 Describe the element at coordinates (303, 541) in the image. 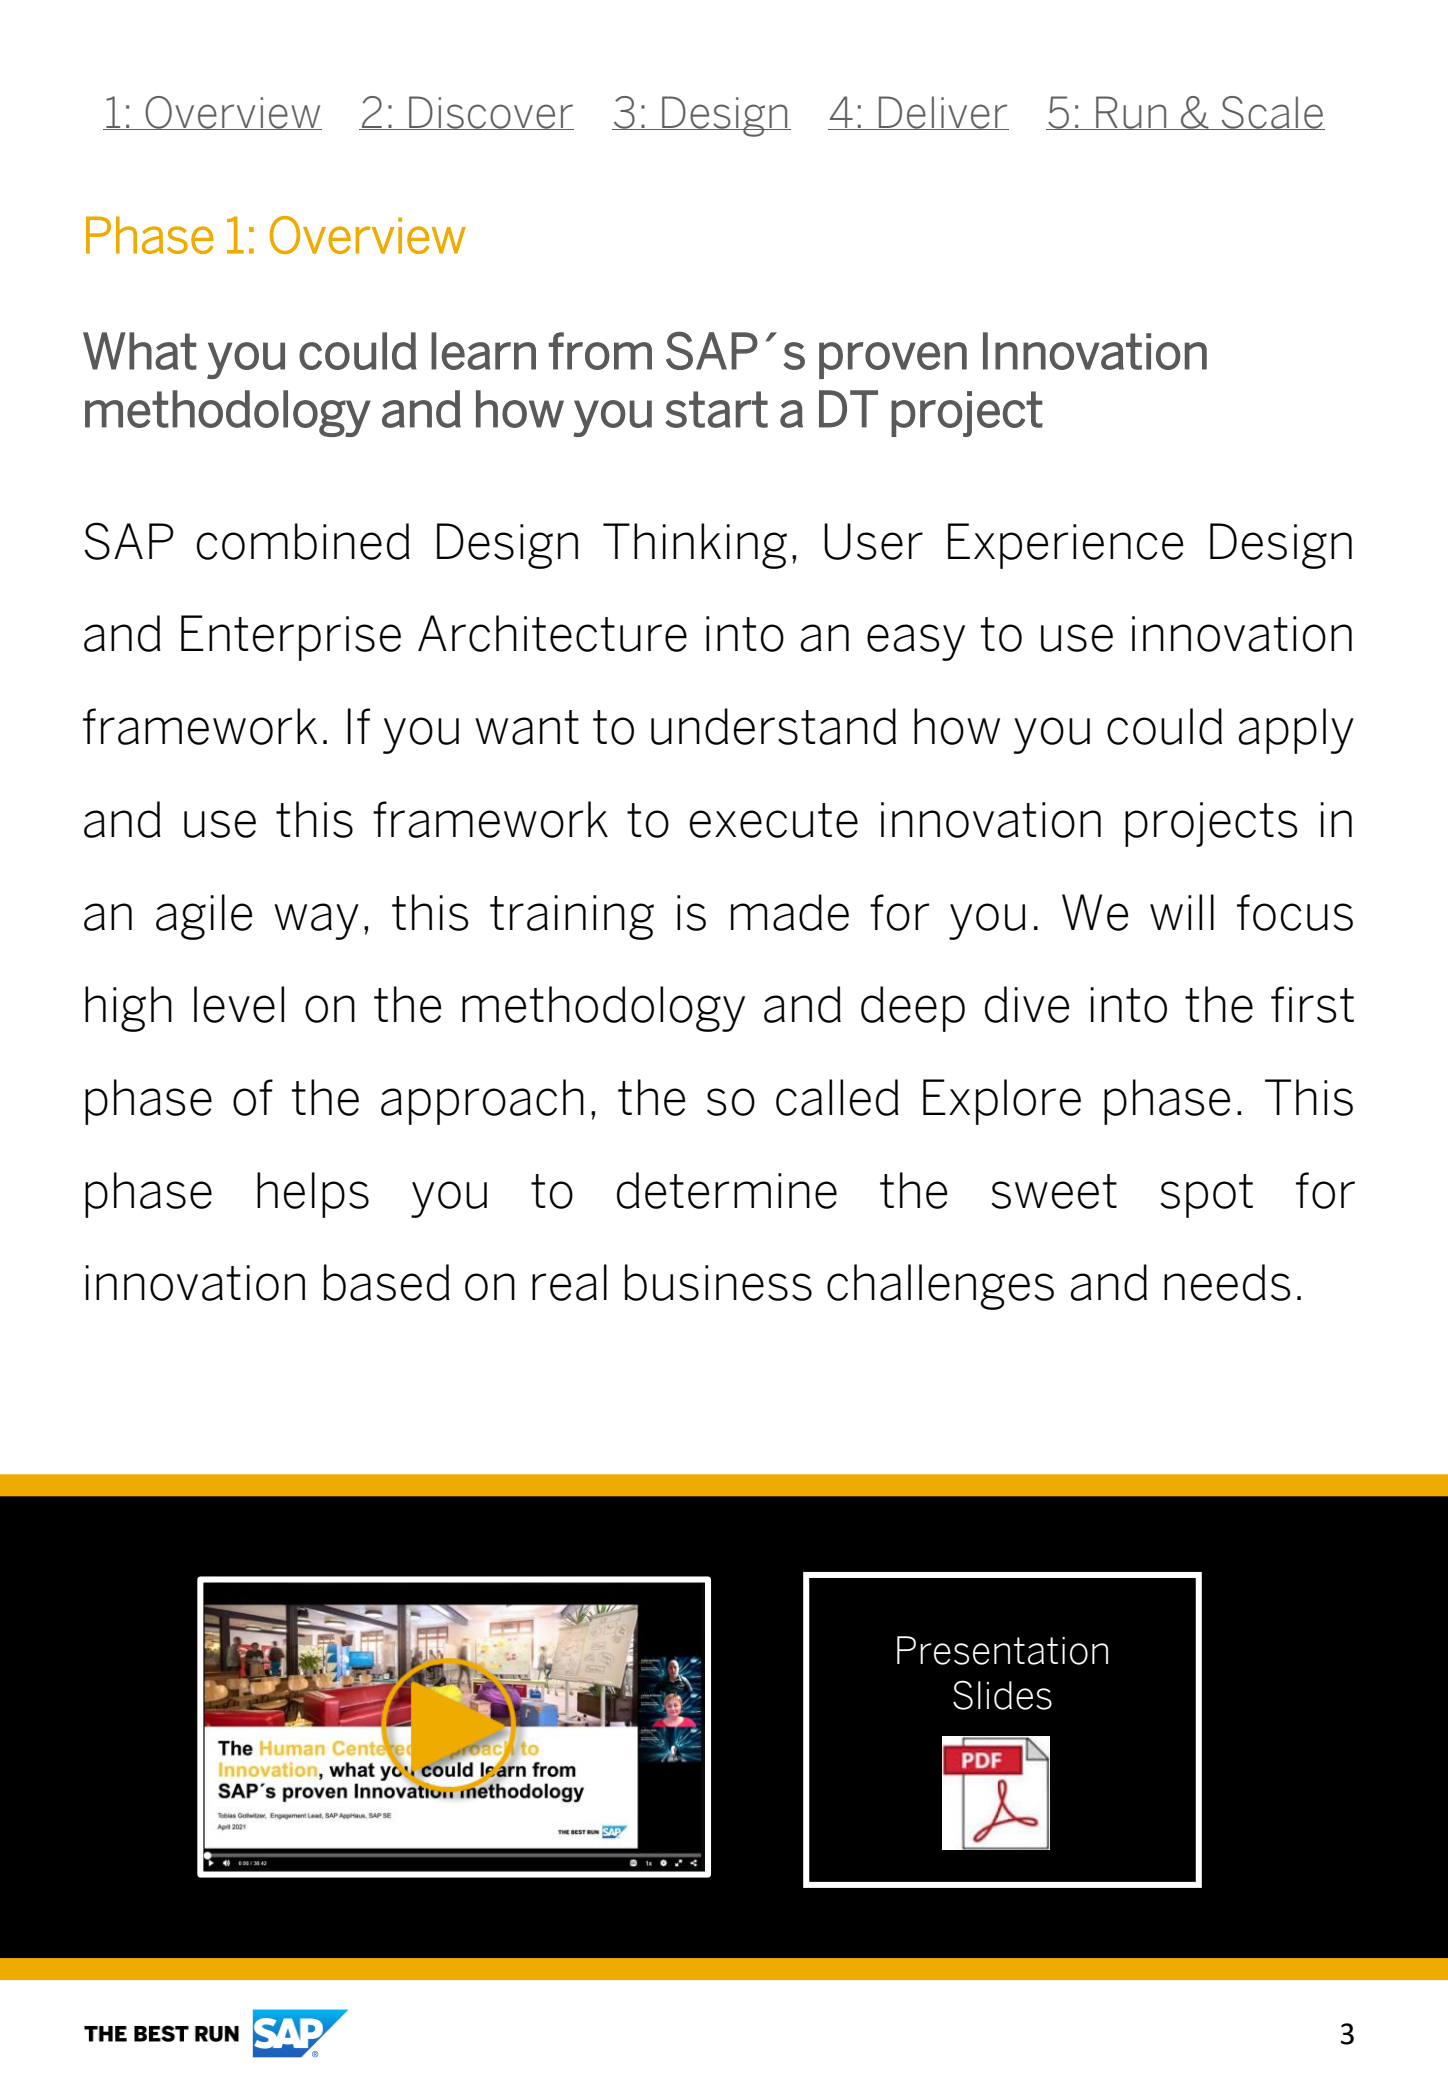

I see `combined` at that location.
